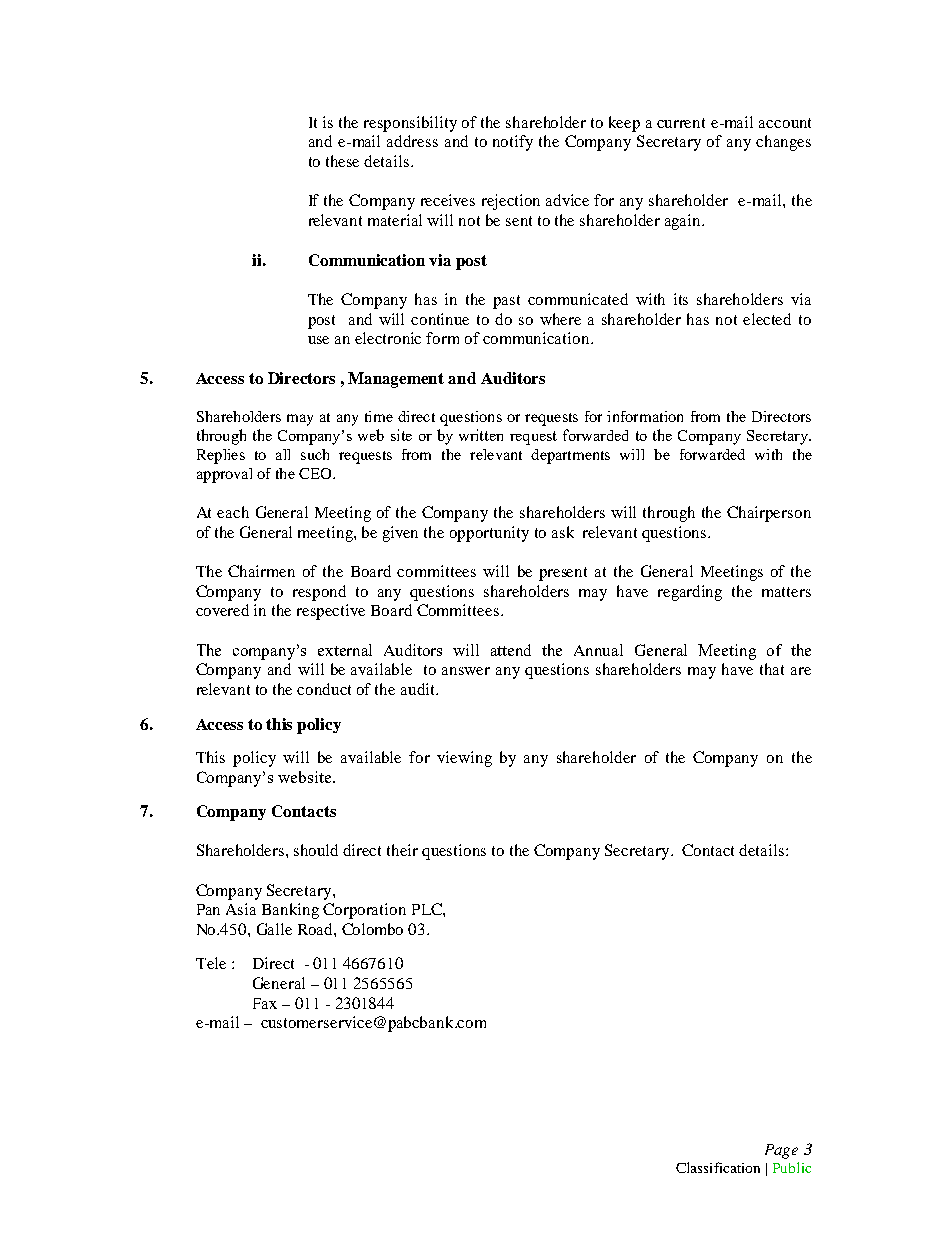  I want to click on CEO, so click(316, 473).
